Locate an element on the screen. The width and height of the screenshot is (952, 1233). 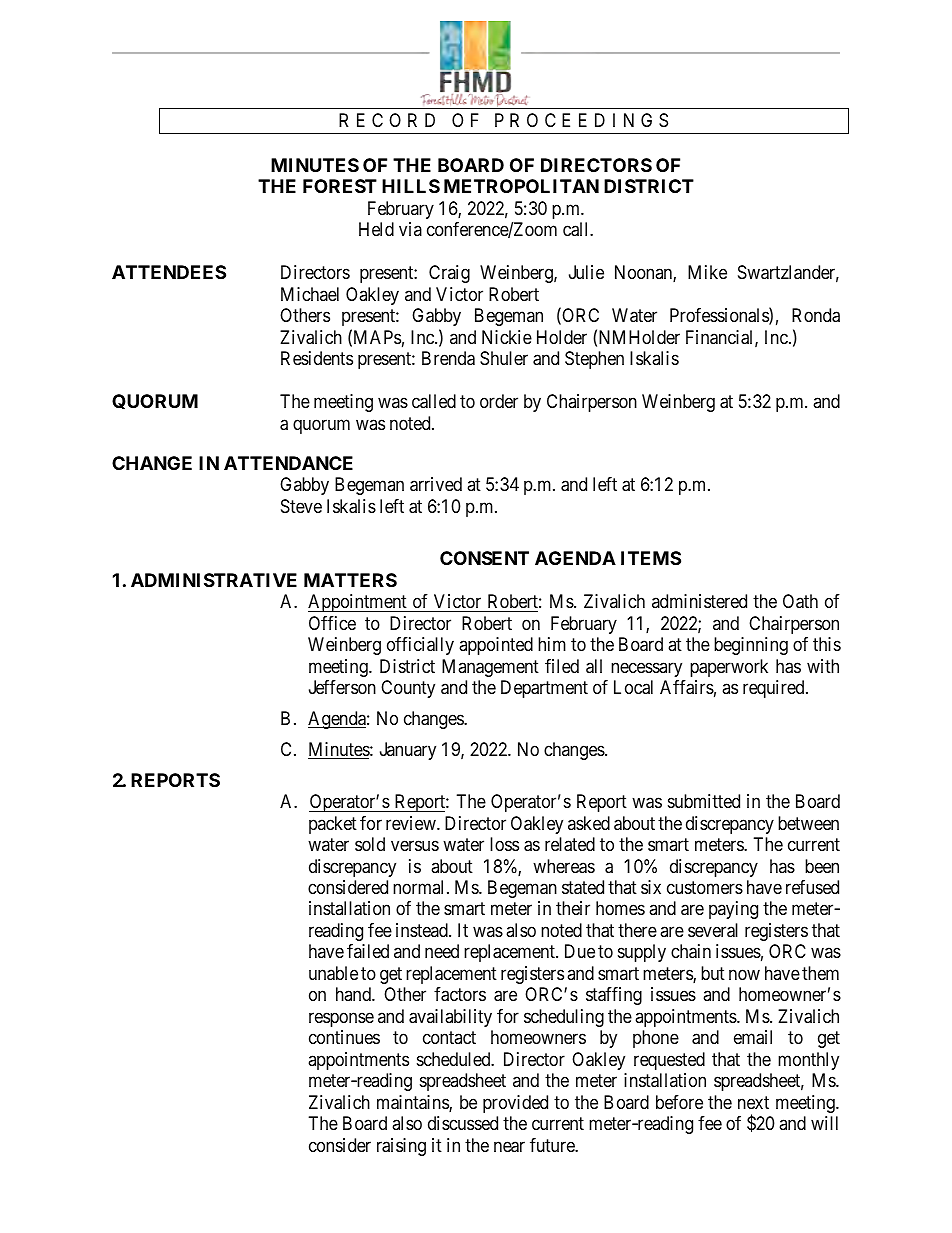
Mike is located at coordinates (707, 272).
